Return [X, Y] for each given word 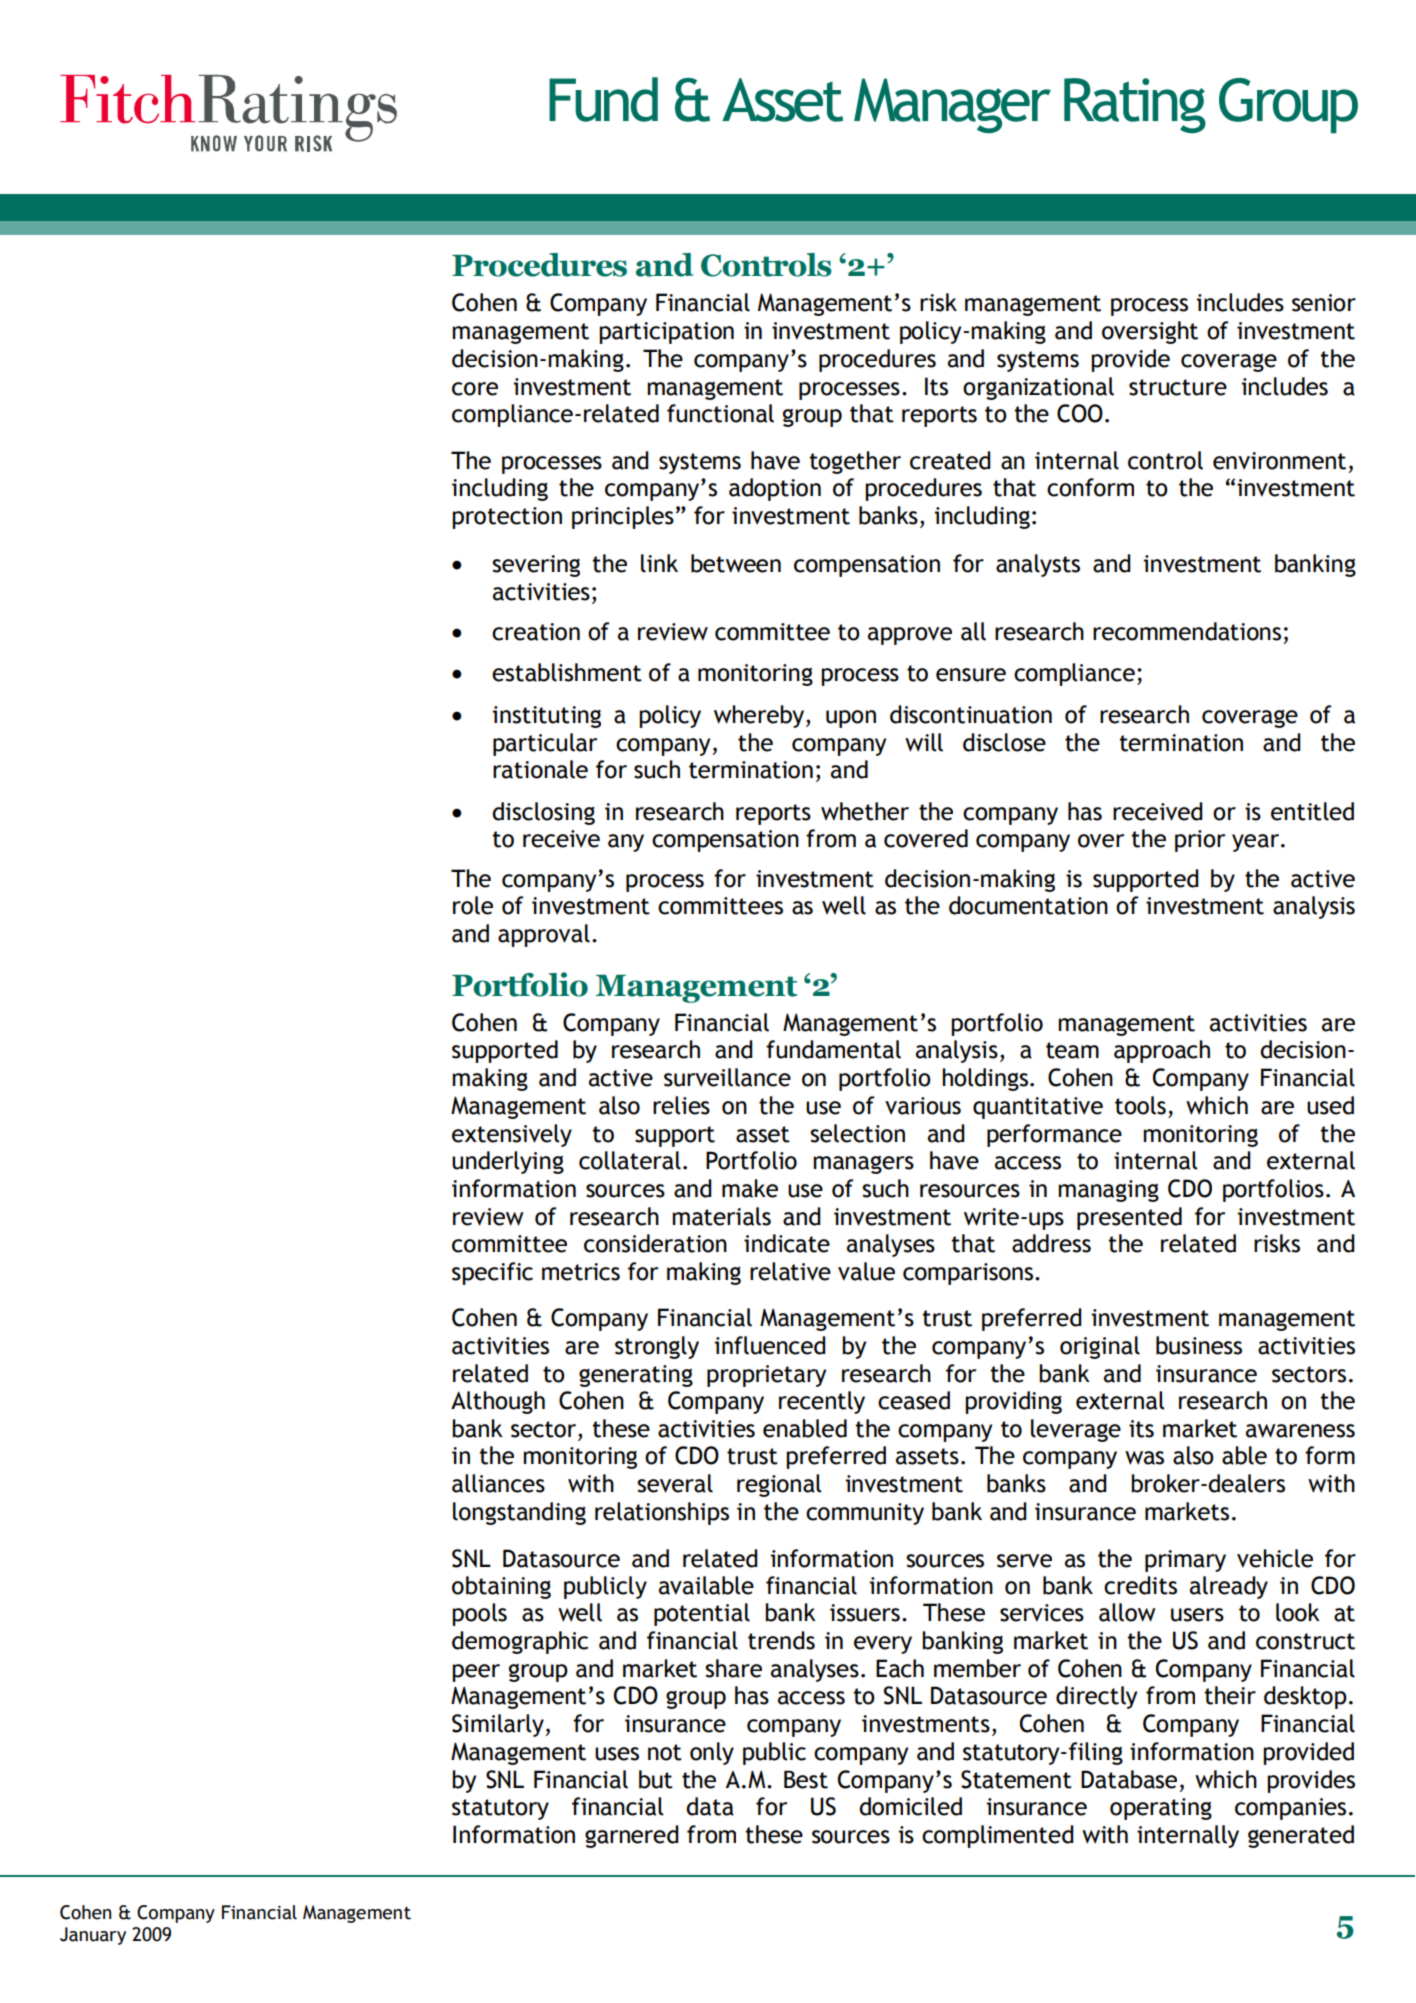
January [93, 1936]
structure [1178, 387]
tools [1140, 1105]
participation [666, 333]
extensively [512, 1135]
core [475, 389]
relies [681, 1105]
